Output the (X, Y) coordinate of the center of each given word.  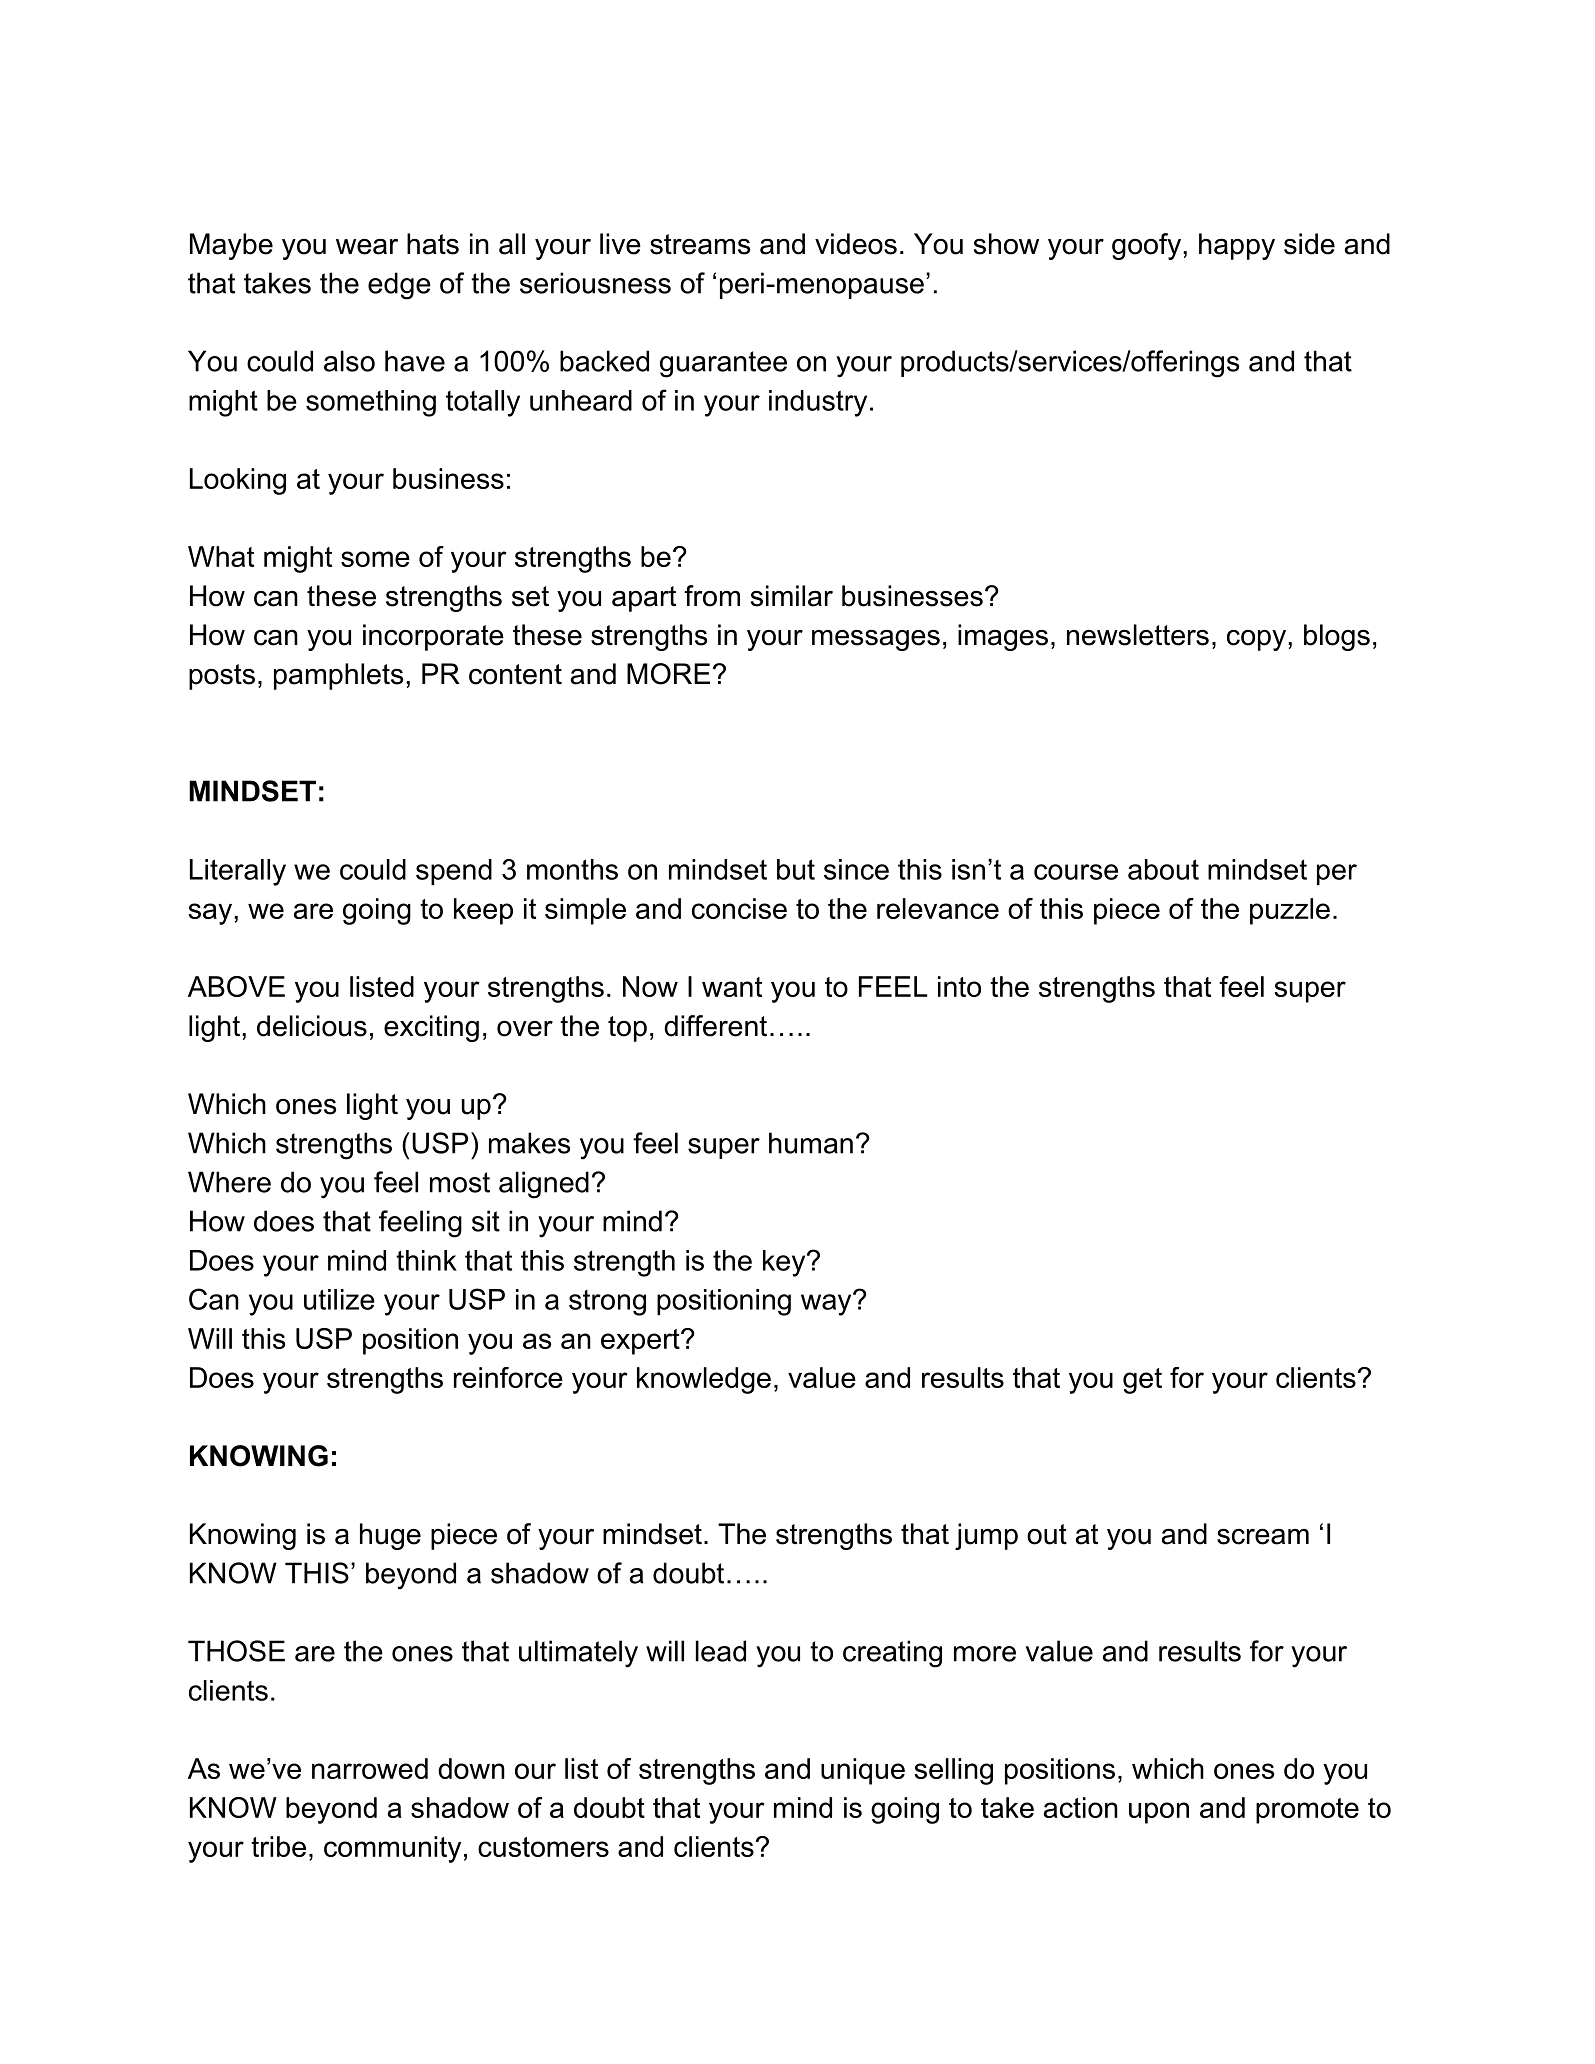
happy (1237, 246)
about (1163, 869)
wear (367, 247)
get (1142, 1381)
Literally (238, 872)
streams (700, 244)
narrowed (370, 1768)
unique (863, 1771)
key (785, 1263)
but (796, 869)
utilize (339, 1299)
